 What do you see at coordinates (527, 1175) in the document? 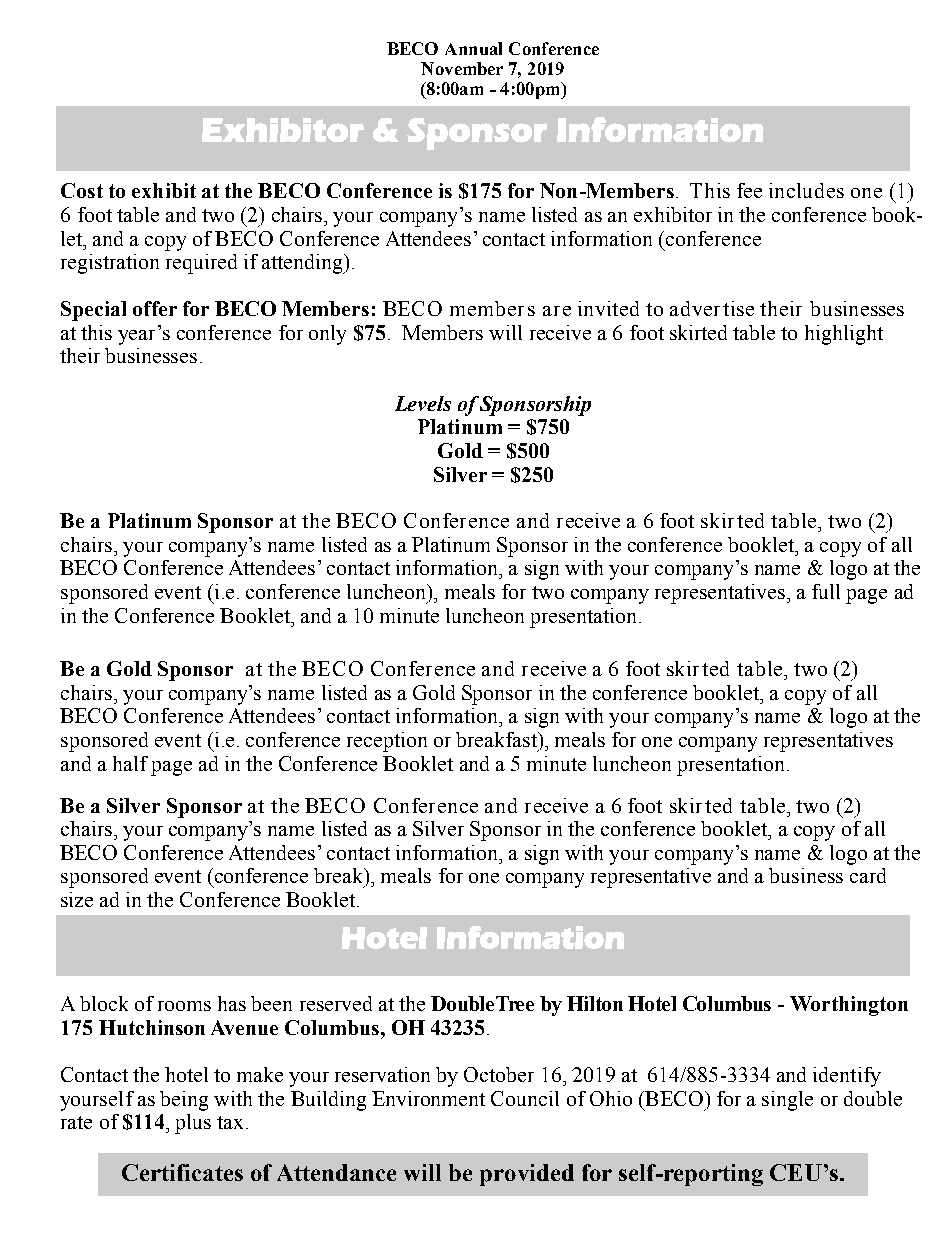
I see `provided` at bounding box center [527, 1175].
